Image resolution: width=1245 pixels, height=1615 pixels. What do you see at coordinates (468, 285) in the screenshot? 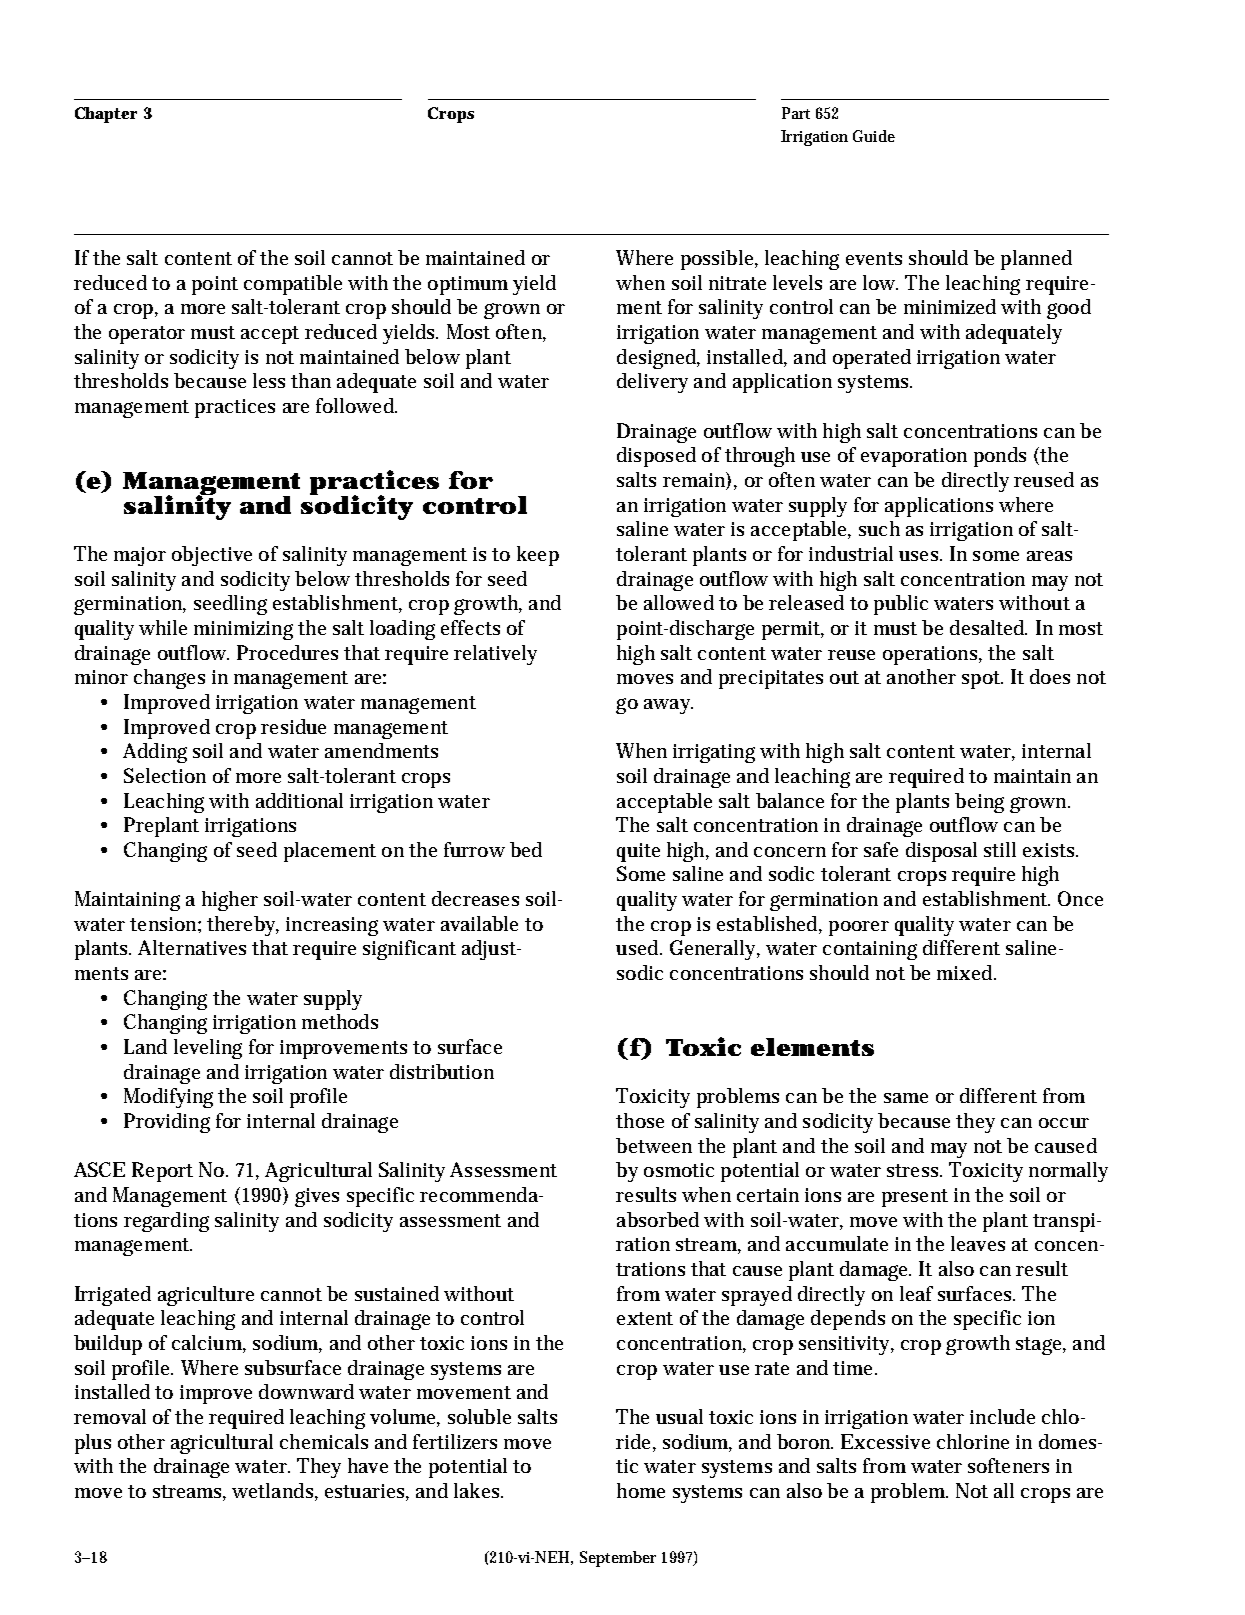
I see `optimum` at bounding box center [468, 285].
